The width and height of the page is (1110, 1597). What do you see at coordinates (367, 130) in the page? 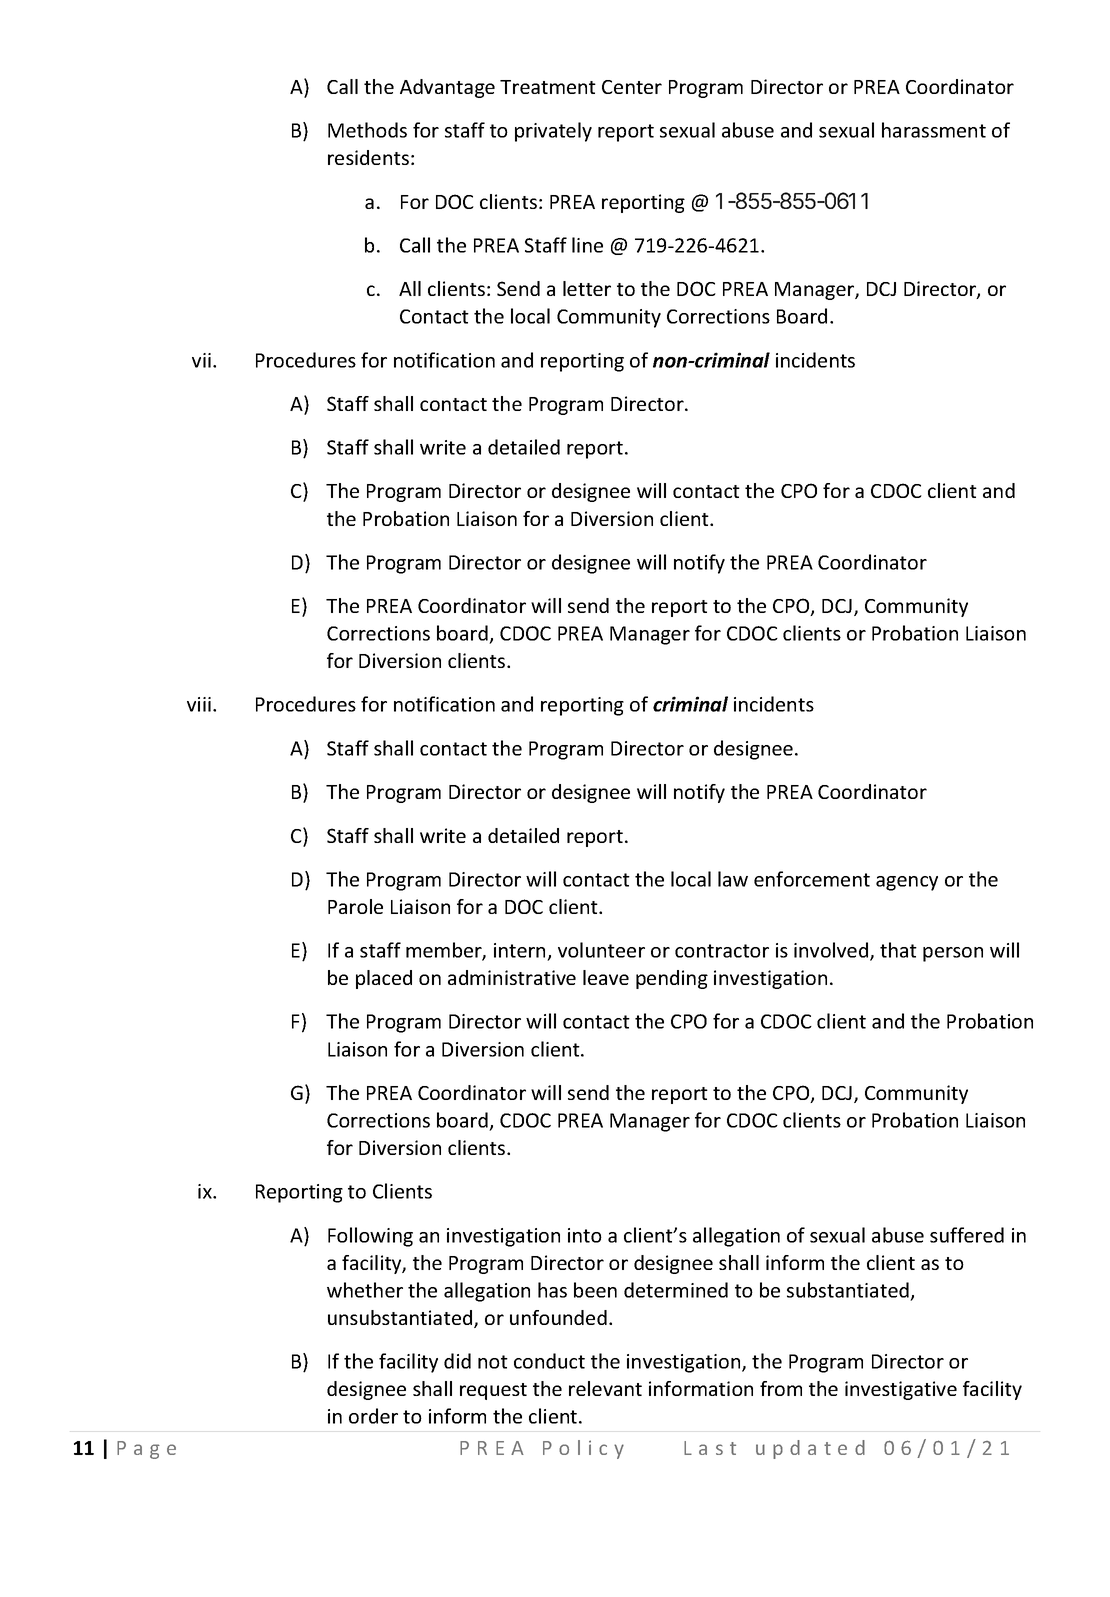
I see `Methods` at bounding box center [367, 130].
